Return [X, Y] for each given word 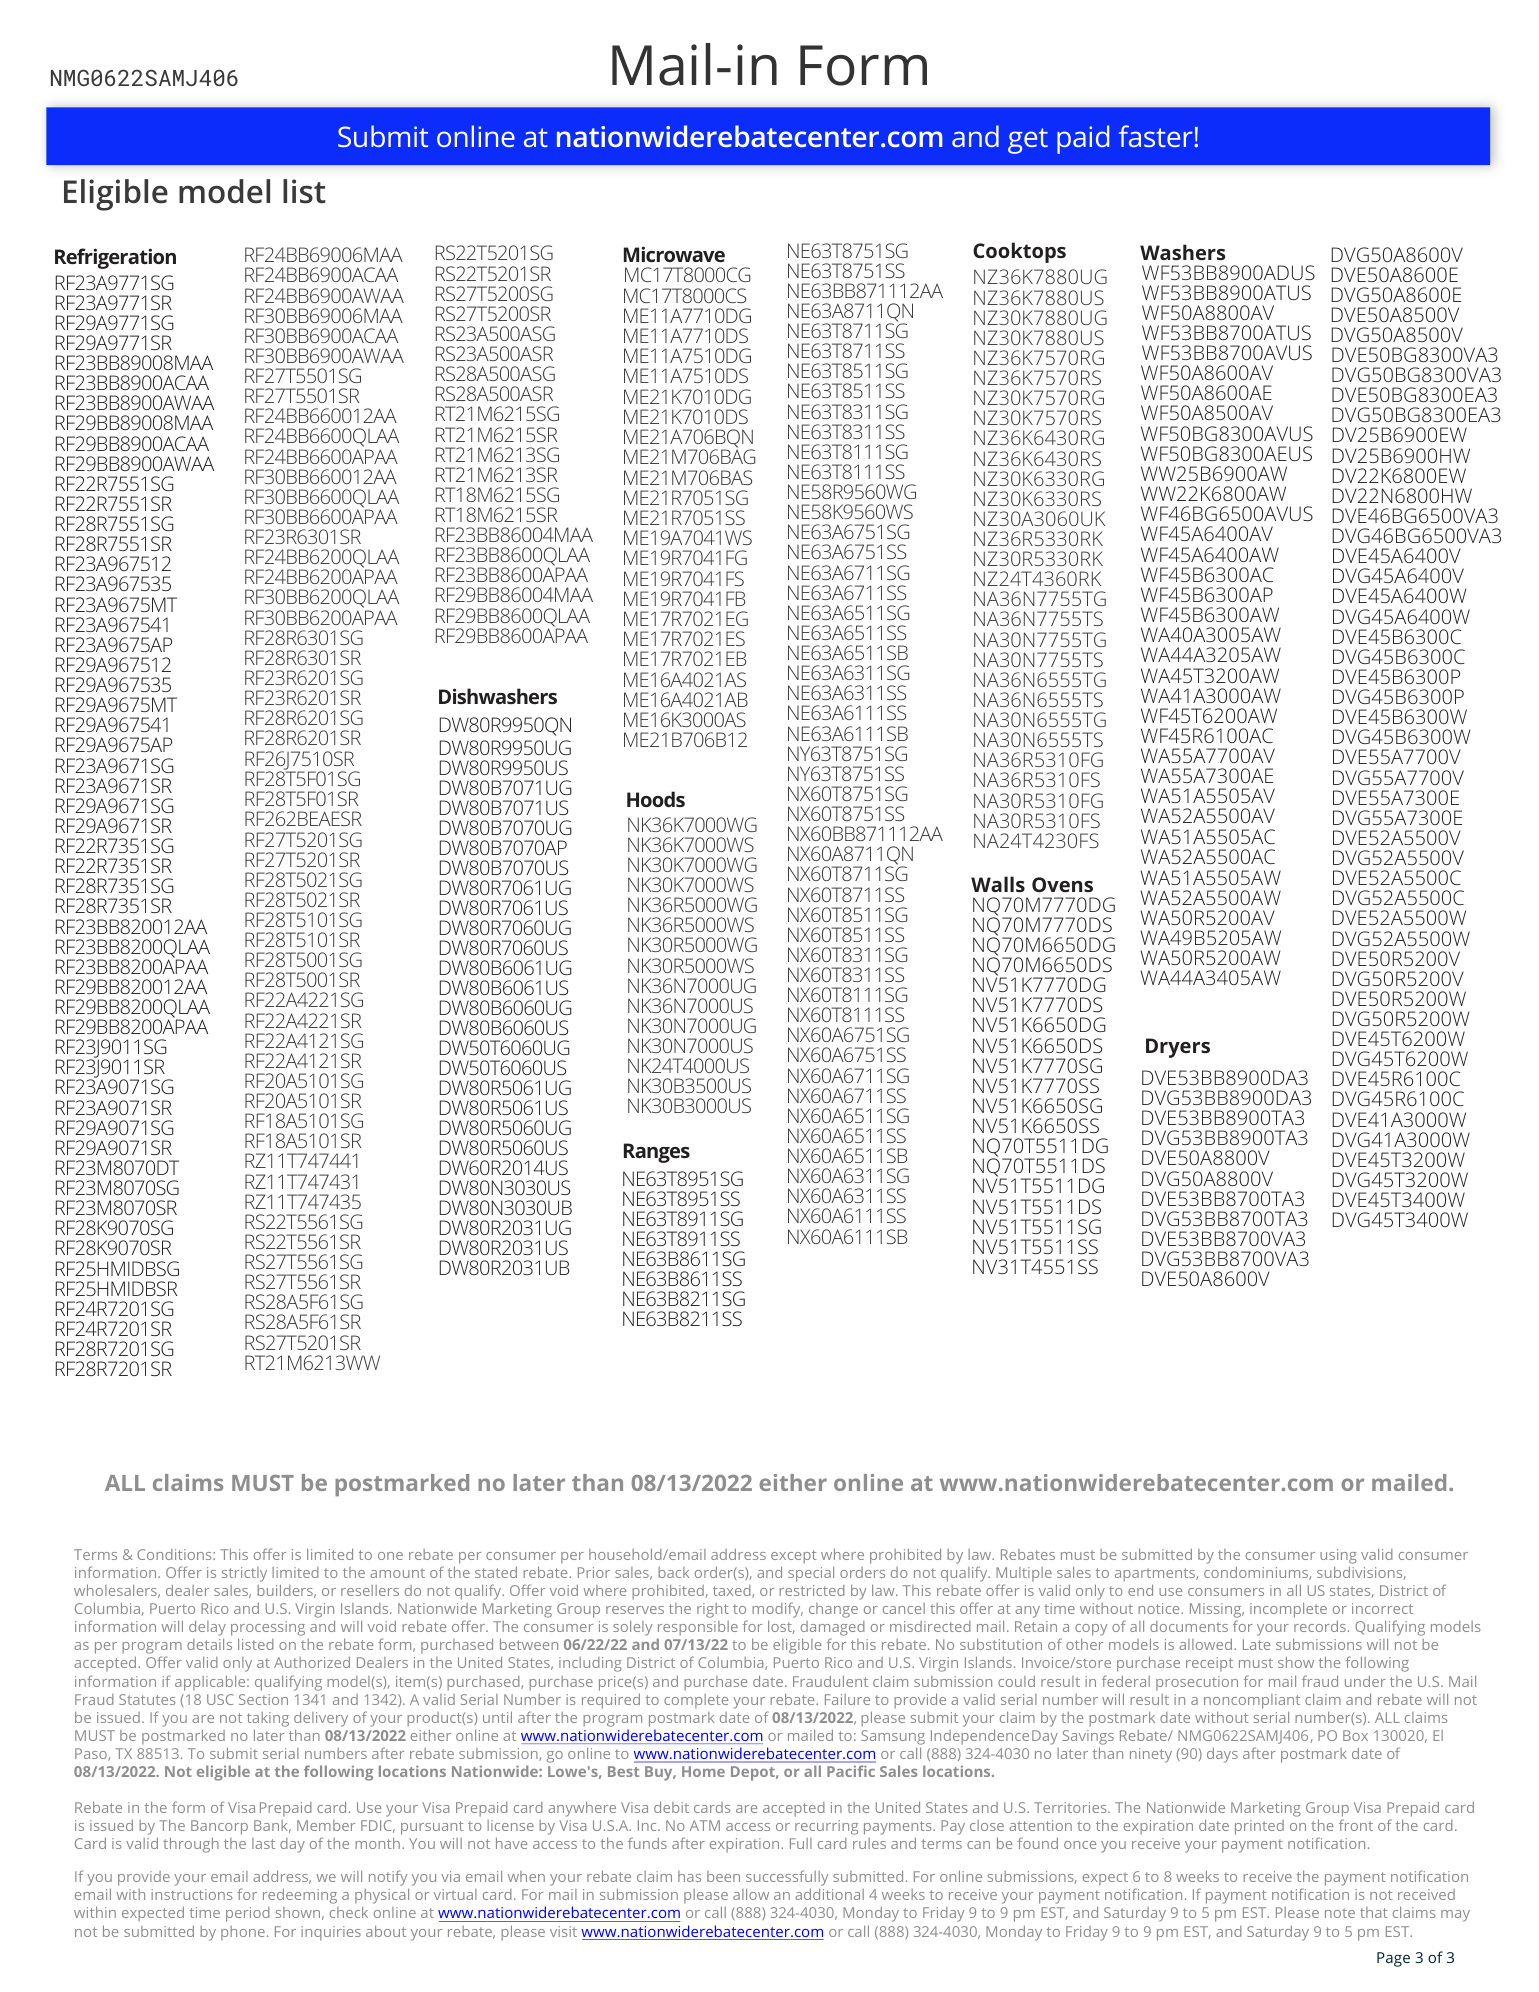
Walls [998, 884]
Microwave [674, 254]
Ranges [657, 1153]
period [248, 1914]
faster [1157, 136]
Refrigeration [115, 258]
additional [829, 1894]
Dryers [1178, 1048]
